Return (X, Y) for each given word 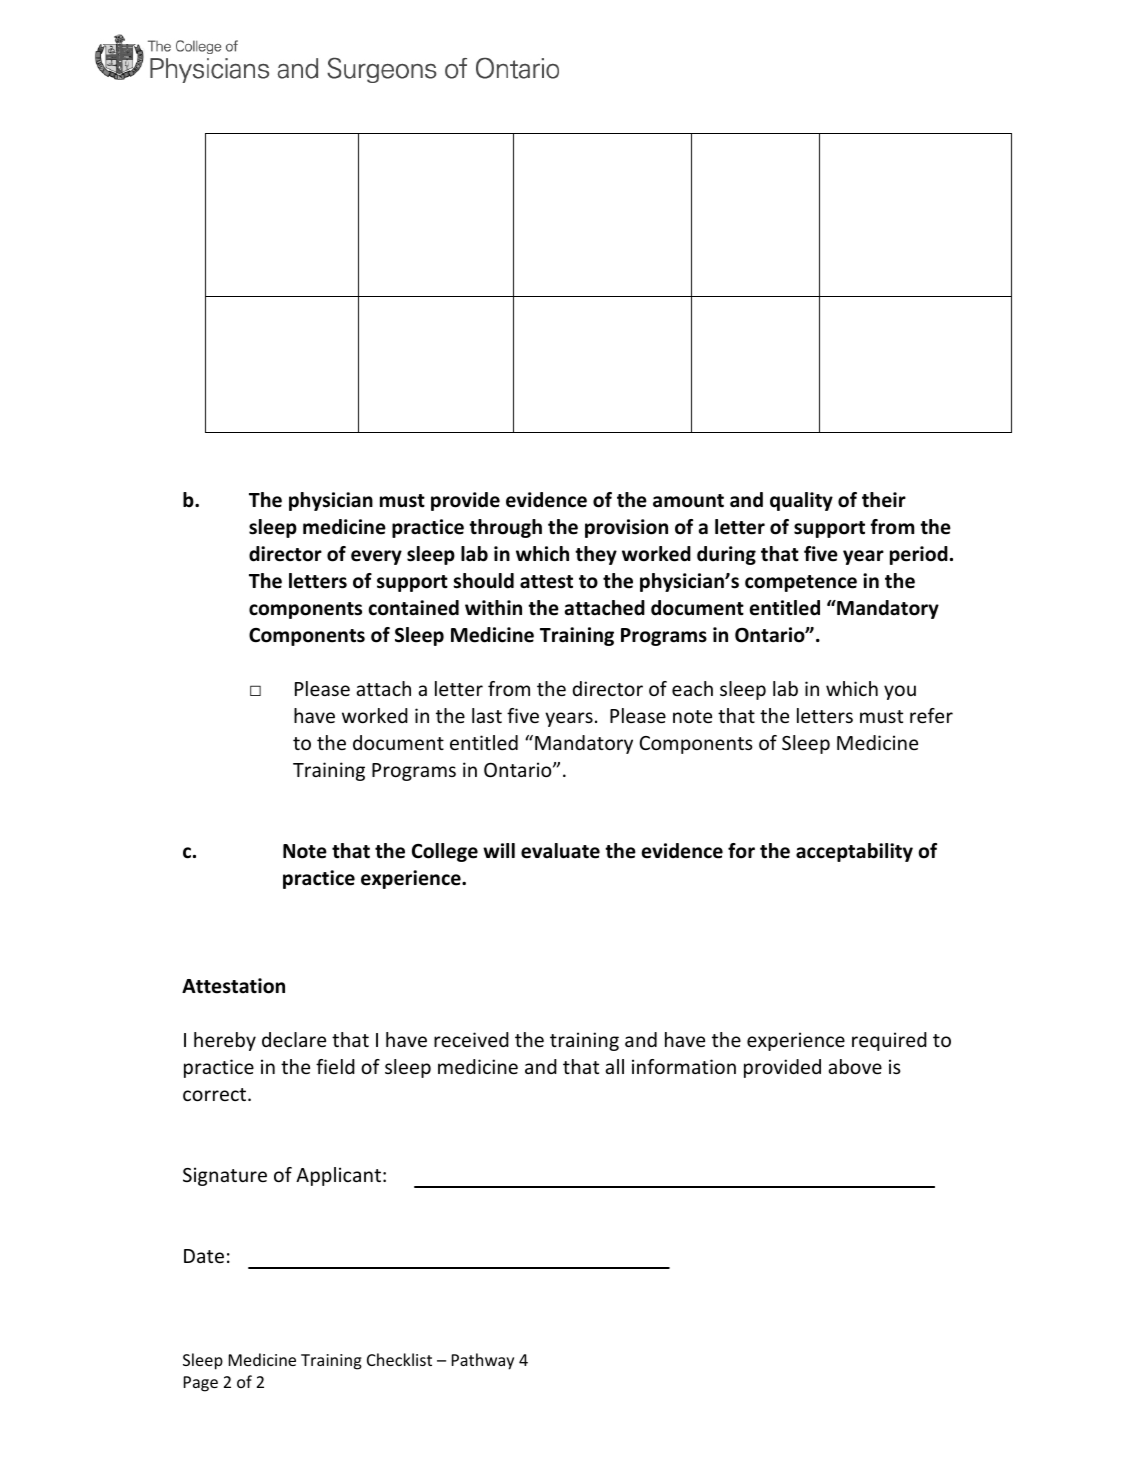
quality (801, 501)
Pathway (483, 1361)
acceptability (854, 852)
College (445, 852)
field (335, 1066)
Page (201, 1384)
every (376, 557)
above (855, 1066)
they (596, 555)
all (614, 1066)
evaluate (560, 851)
